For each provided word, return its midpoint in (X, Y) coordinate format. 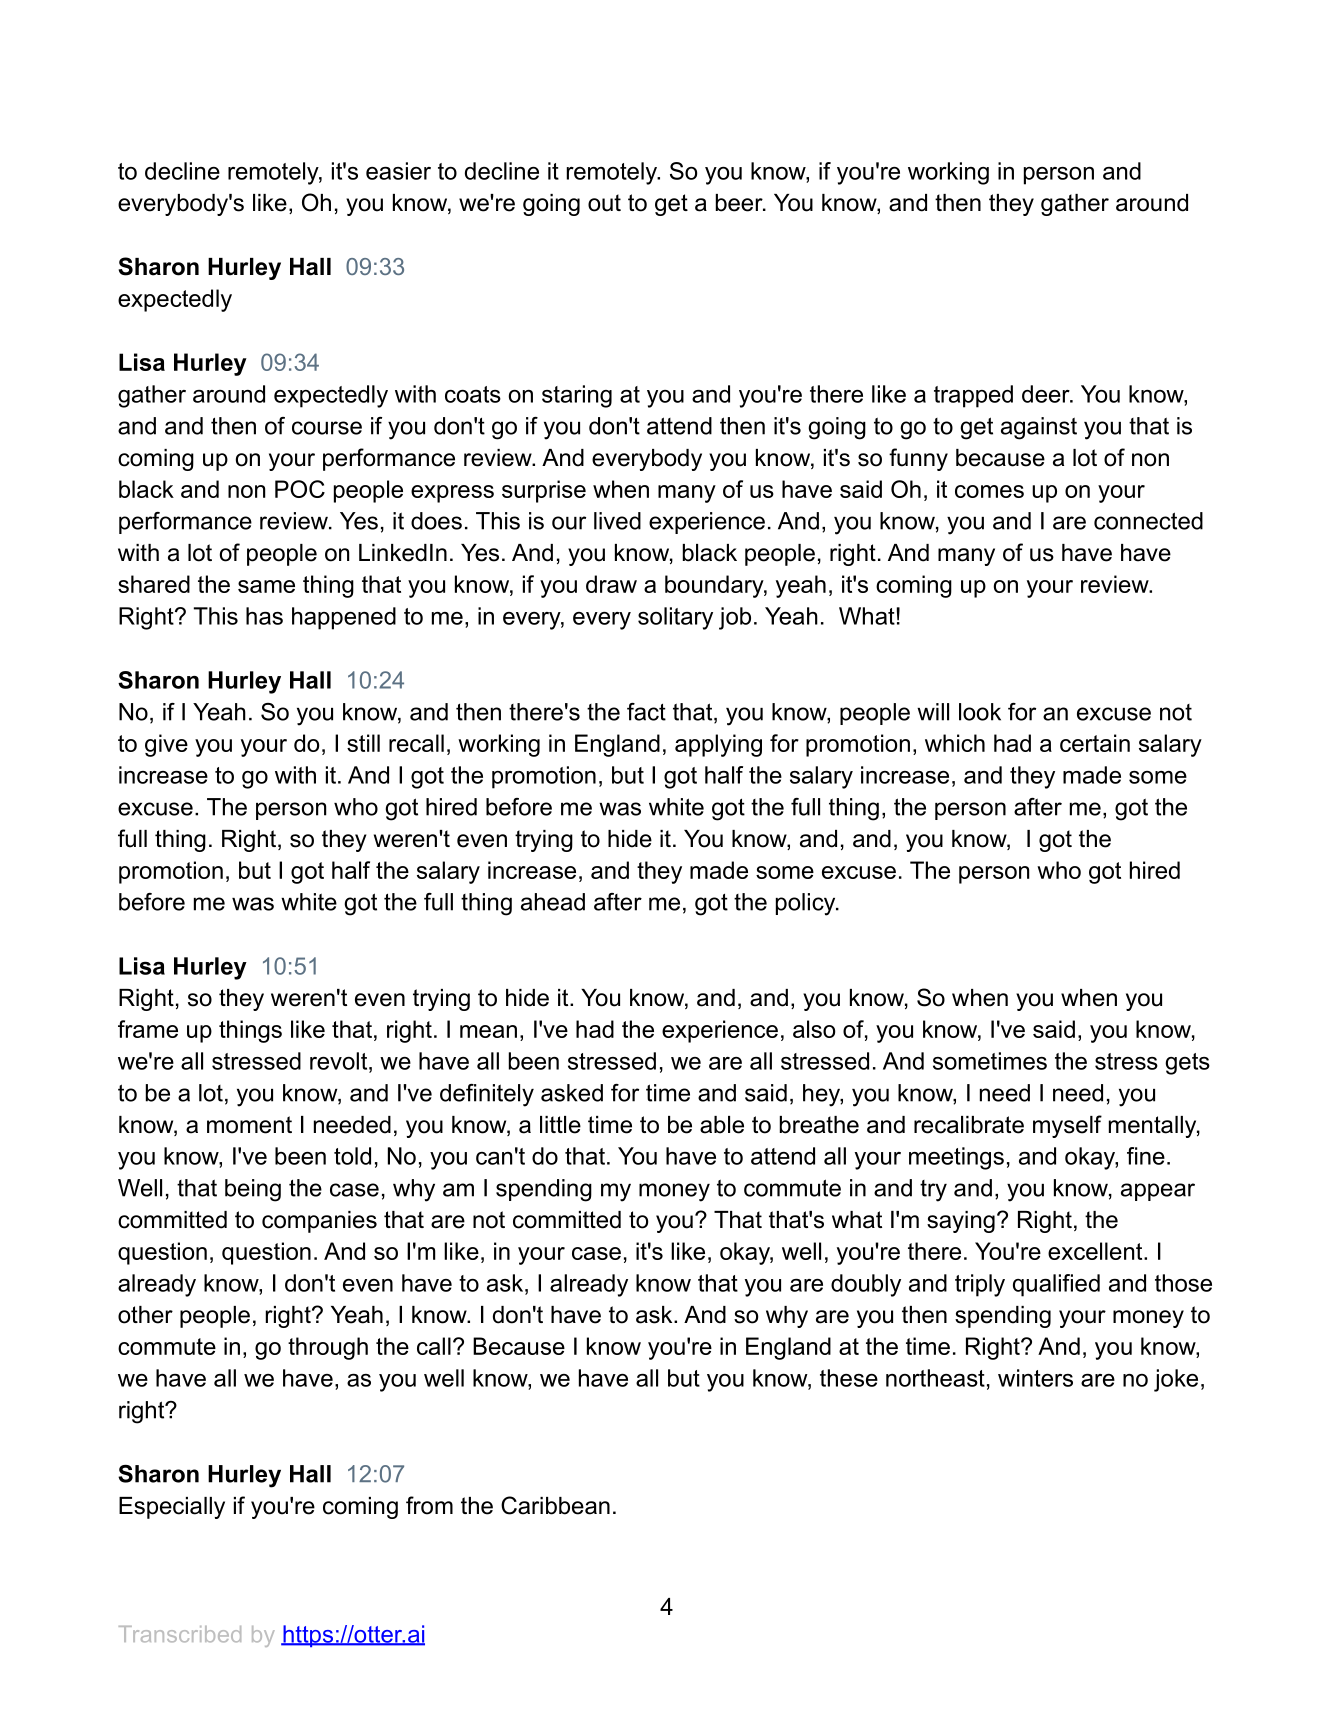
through (328, 1348)
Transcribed (180, 1634)
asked (572, 1093)
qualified (1056, 1285)
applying (718, 745)
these (849, 1378)
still (363, 743)
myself (1067, 1126)
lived (617, 521)
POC (300, 489)
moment (249, 1125)
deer (1047, 394)
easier (398, 171)
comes (989, 491)
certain (1095, 743)
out (604, 203)
